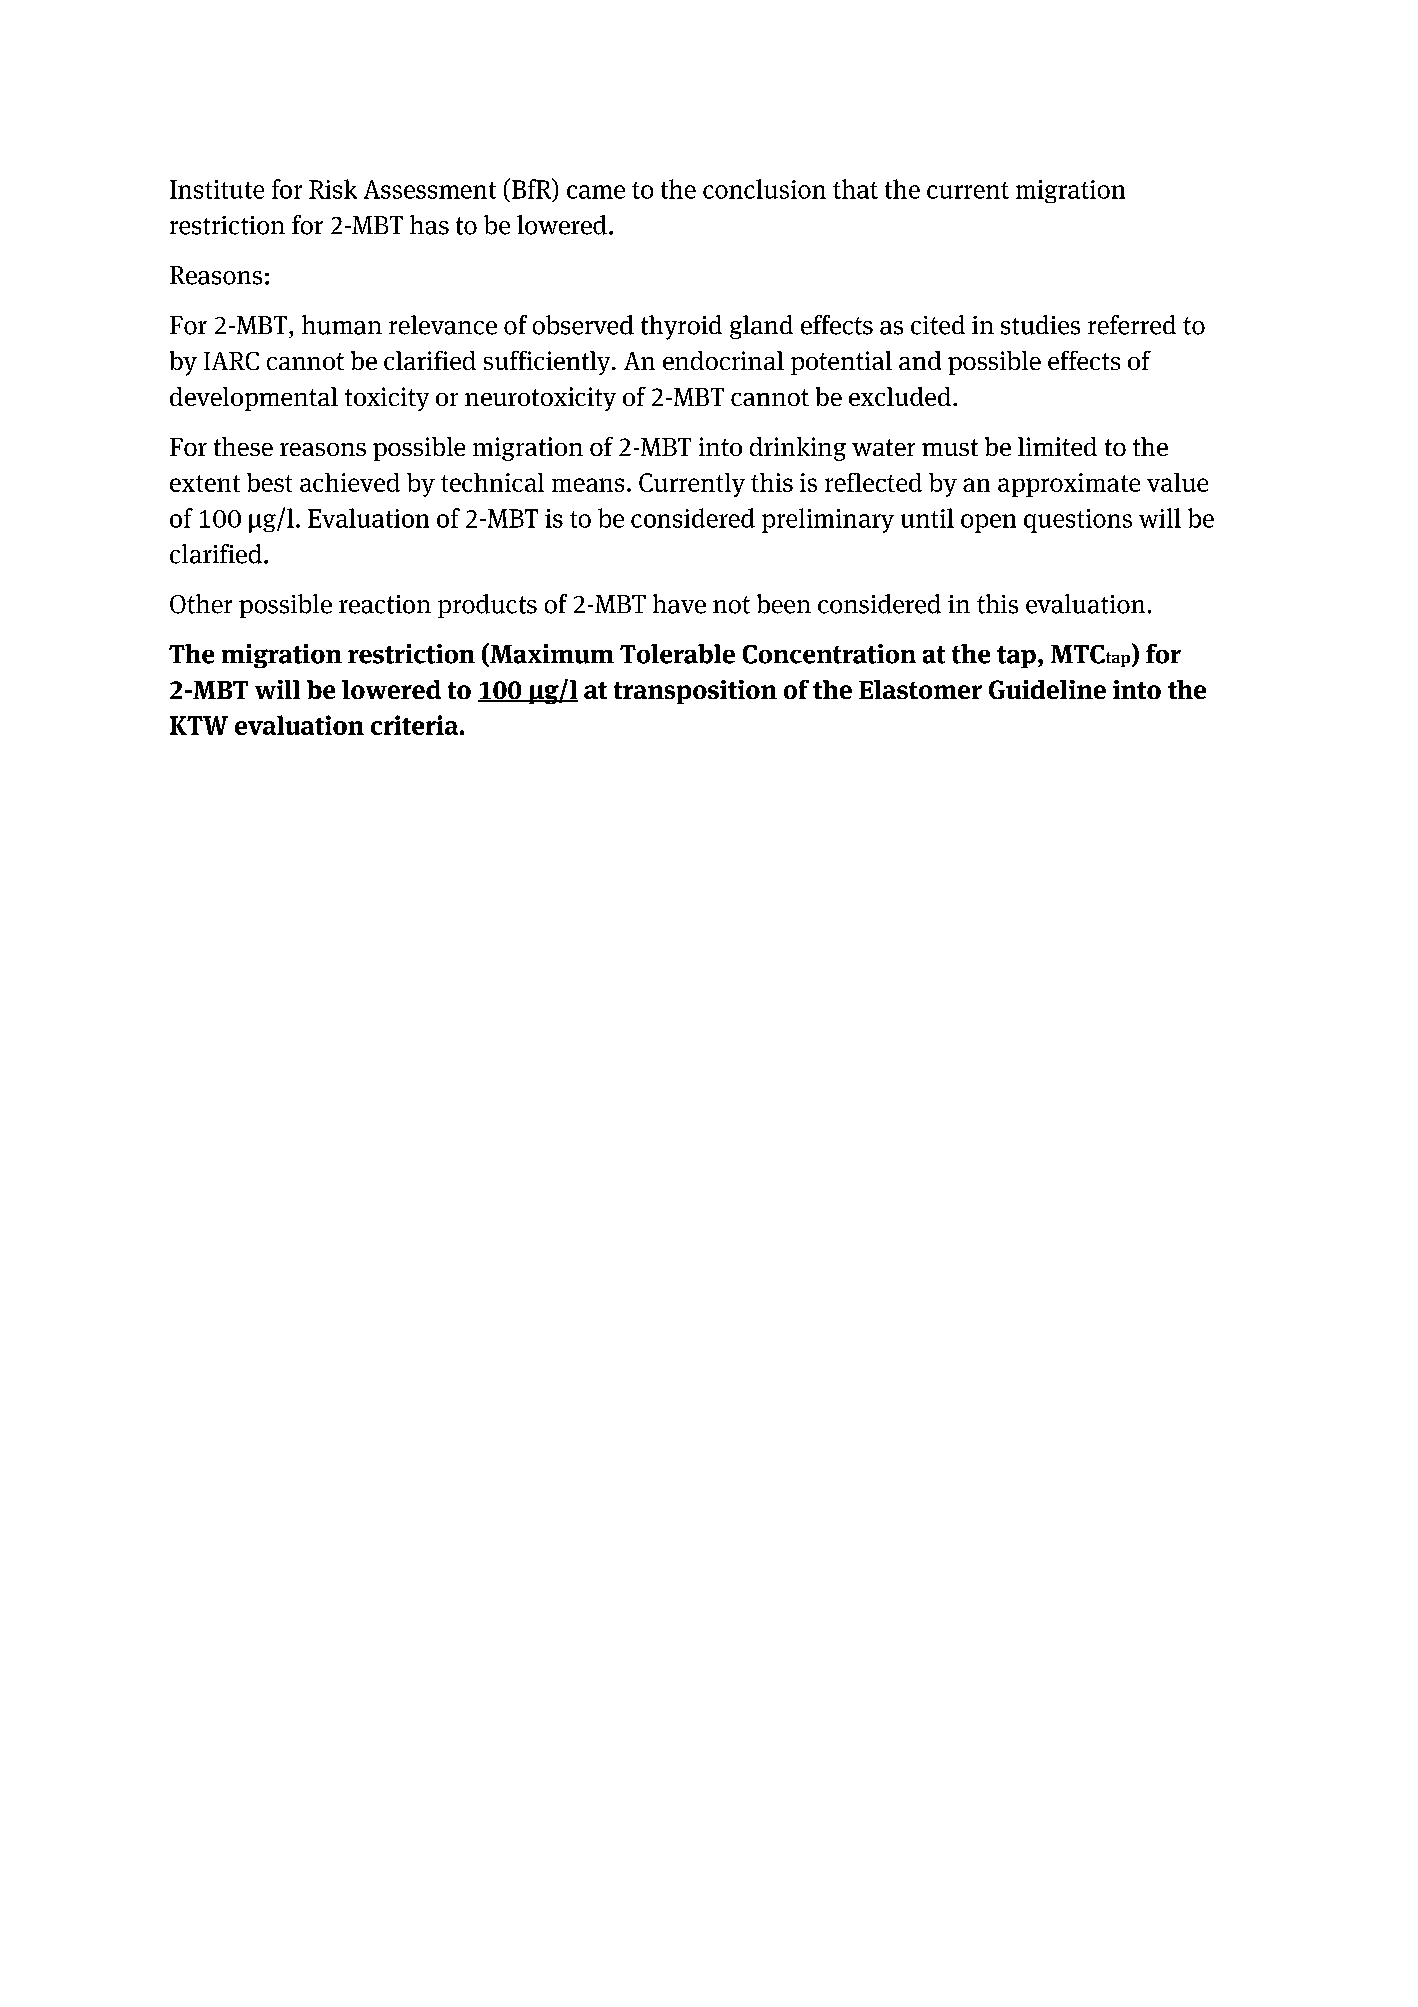 The height and width of the document is (2007, 1418). Describe the element at coordinates (855, 189) in the document. I see `that` at that location.
